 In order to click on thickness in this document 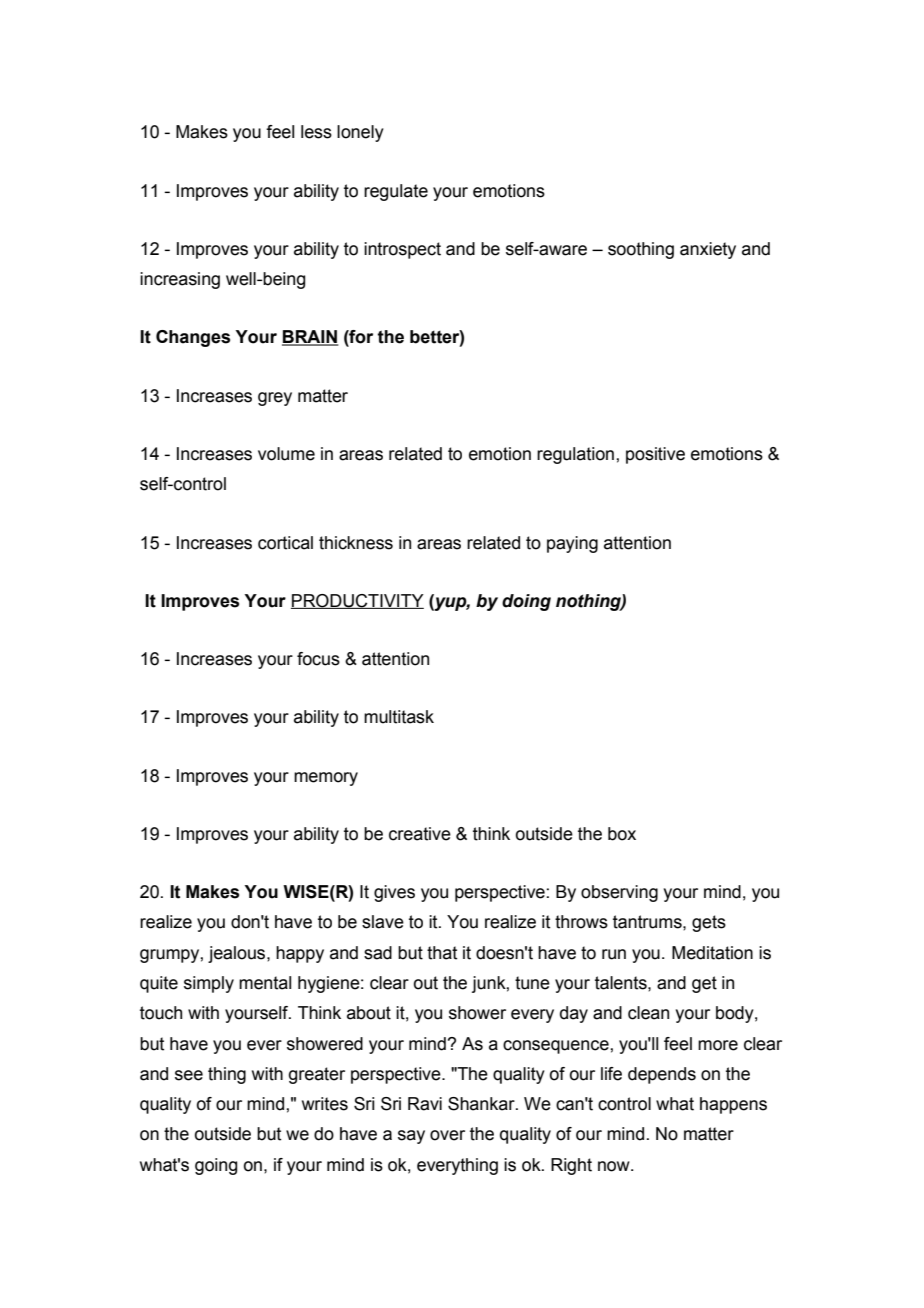, I will do `click(356, 543)`.
